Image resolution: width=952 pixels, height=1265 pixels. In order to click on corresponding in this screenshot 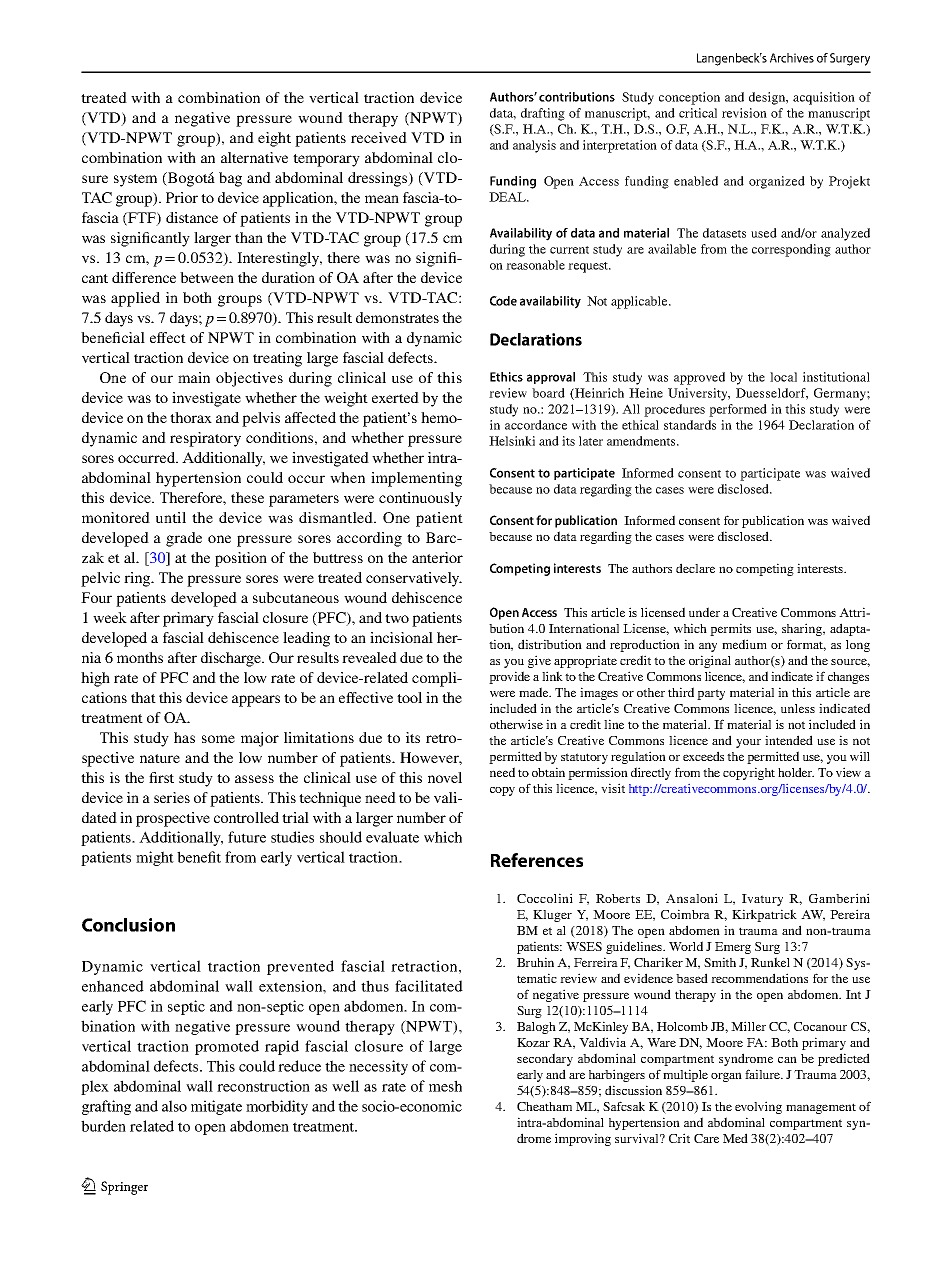, I will do `click(791, 250)`.
